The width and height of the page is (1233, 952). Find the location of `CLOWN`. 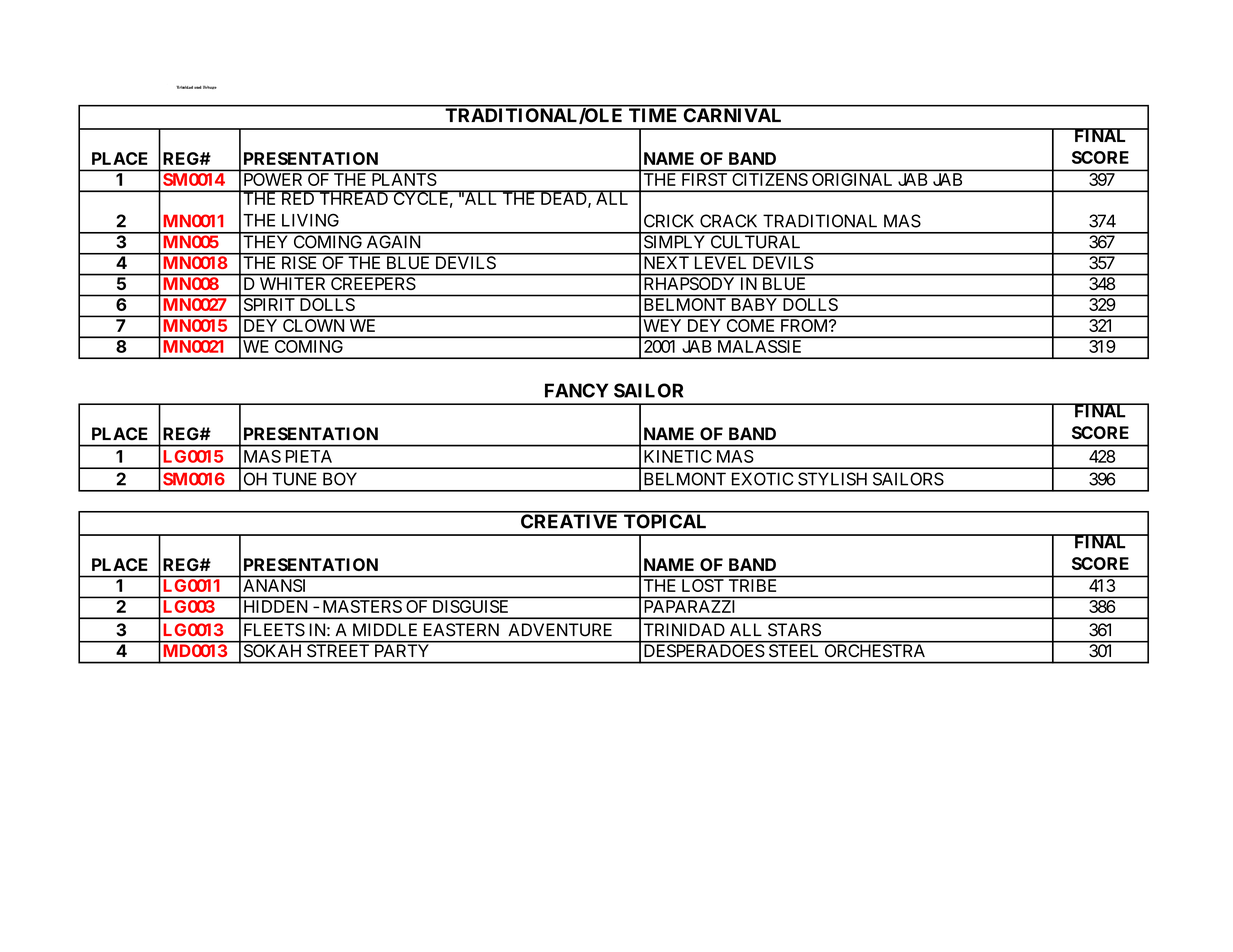

CLOWN is located at coordinates (313, 325).
